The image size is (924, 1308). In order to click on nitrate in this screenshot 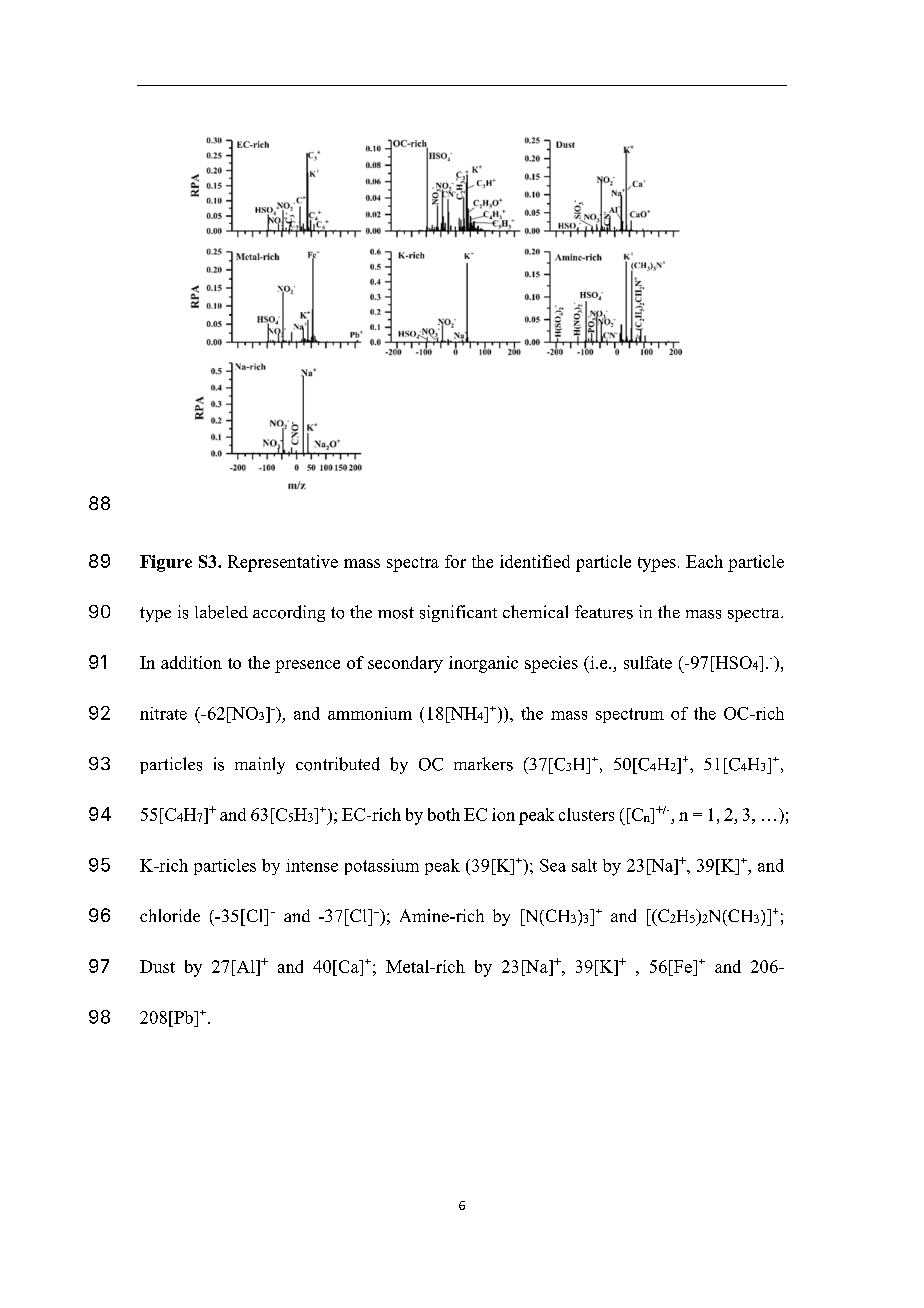, I will do `click(163, 713)`.
